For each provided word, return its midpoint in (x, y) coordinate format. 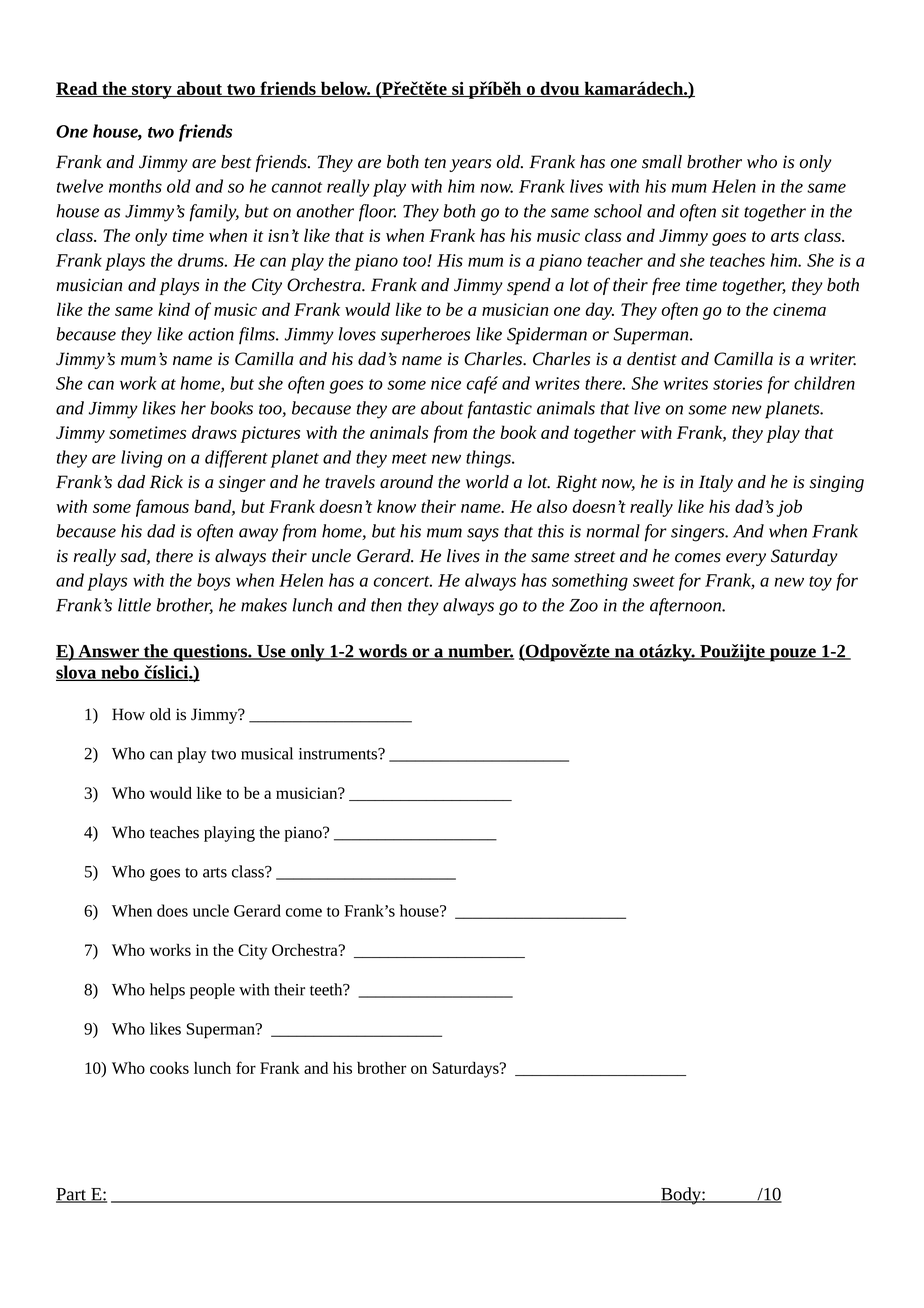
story (152, 91)
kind (174, 309)
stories (737, 383)
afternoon (687, 607)
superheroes (425, 336)
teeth (327, 989)
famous (162, 508)
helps (167, 991)
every (746, 559)
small (662, 162)
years (470, 165)
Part (72, 1195)
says (483, 535)
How (128, 714)
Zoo (583, 605)
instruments (339, 754)
